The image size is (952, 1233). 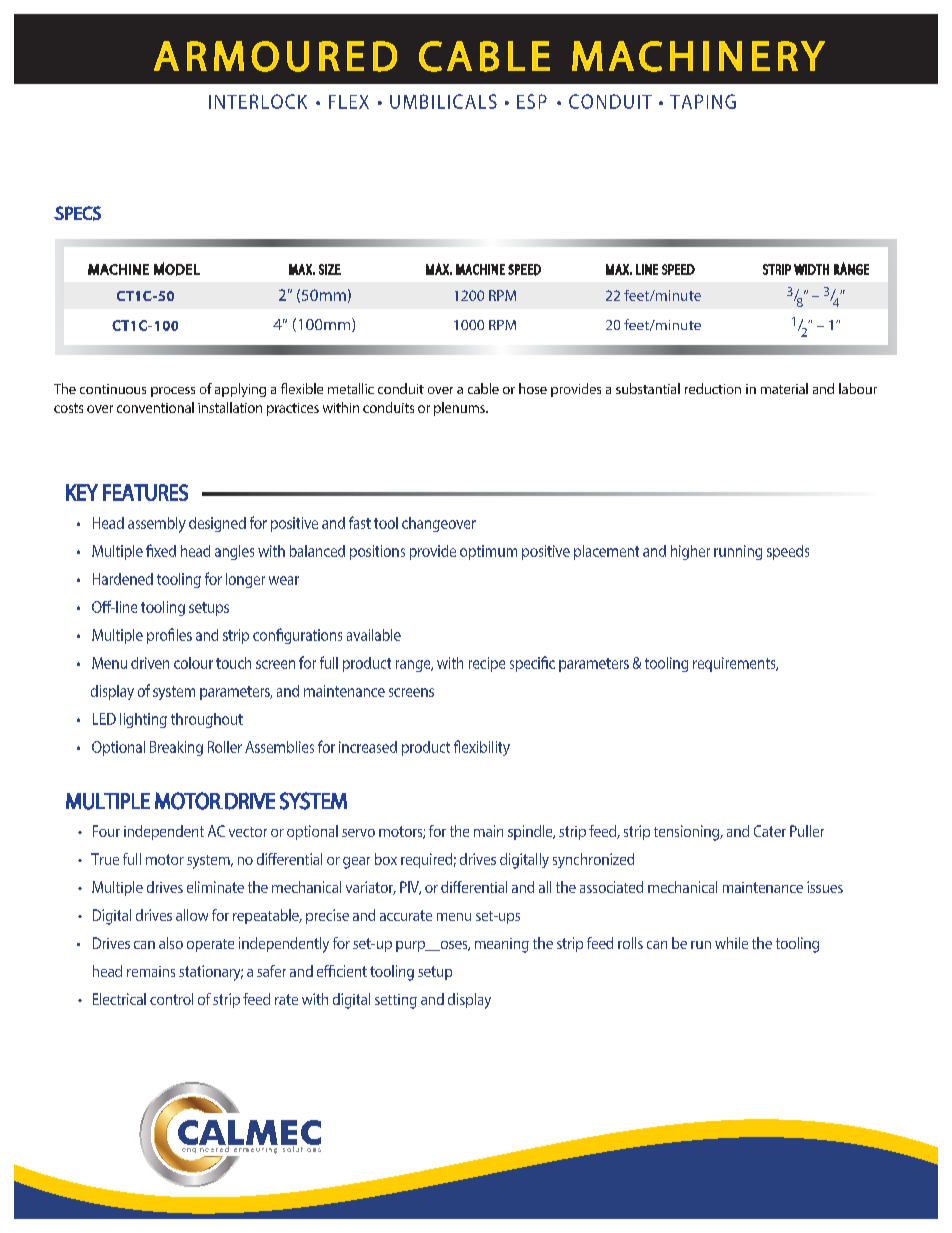 I want to click on material, so click(x=784, y=388).
